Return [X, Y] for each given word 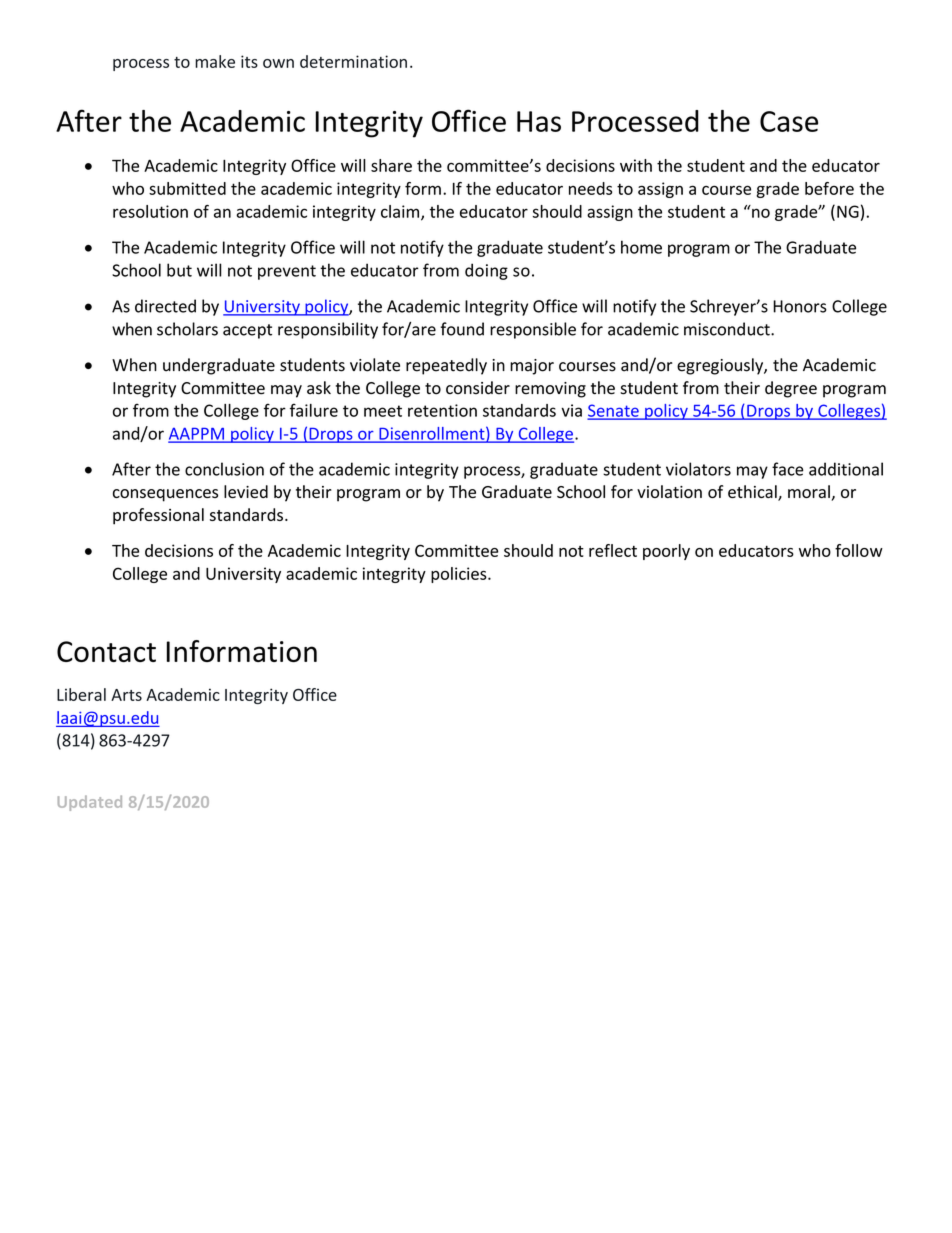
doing [486, 271]
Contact [106, 651]
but [179, 270]
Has [539, 121]
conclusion [224, 469]
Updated [90, 803]
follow [859, 550]
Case [789, 121]
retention [442, 410]
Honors [800, 306]
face [788, 469]
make [215, 61]
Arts [126, 695]
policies [460, 575]
